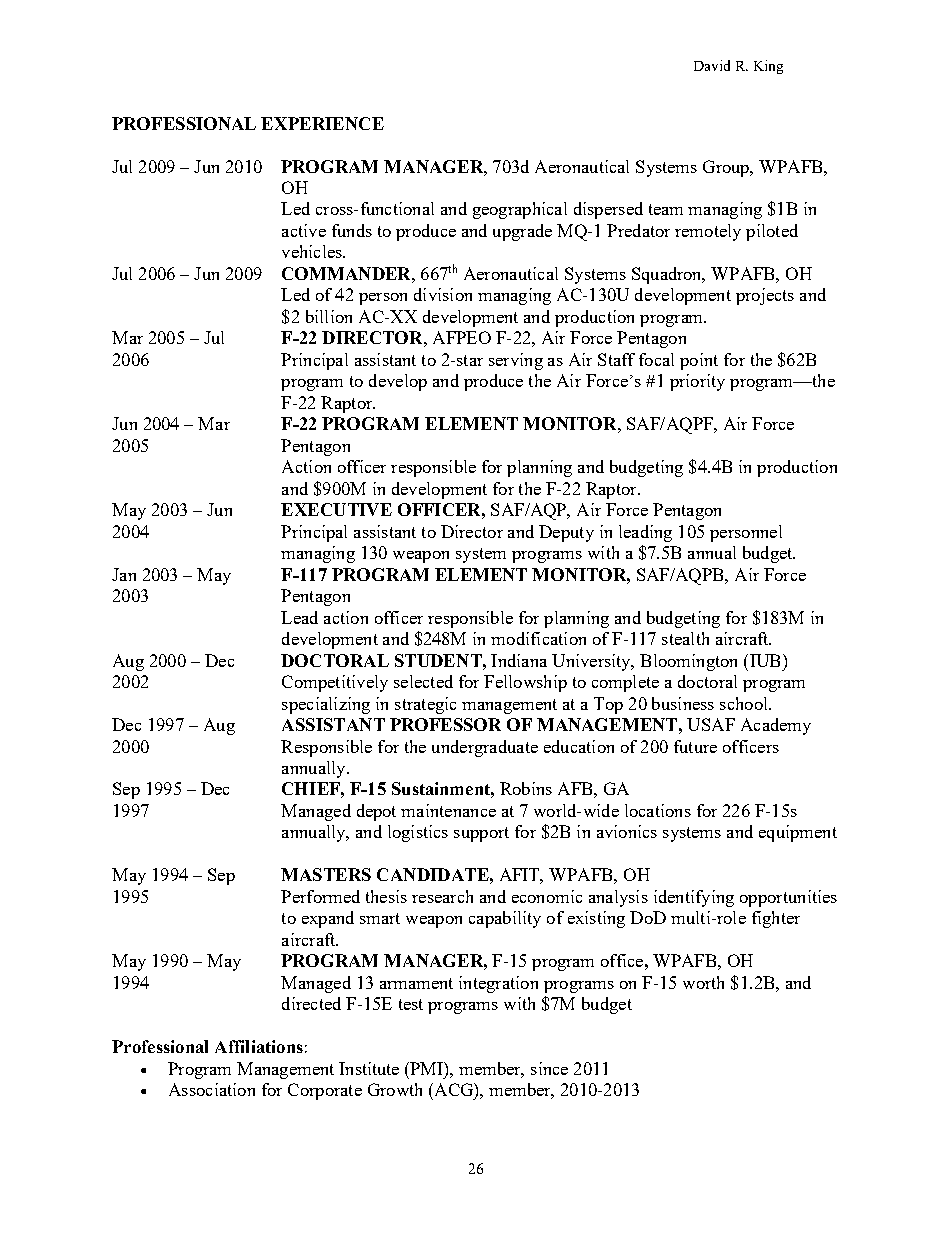  Describe the element at coordinates (124, 574) in the document. I see `Jan` at that location.
